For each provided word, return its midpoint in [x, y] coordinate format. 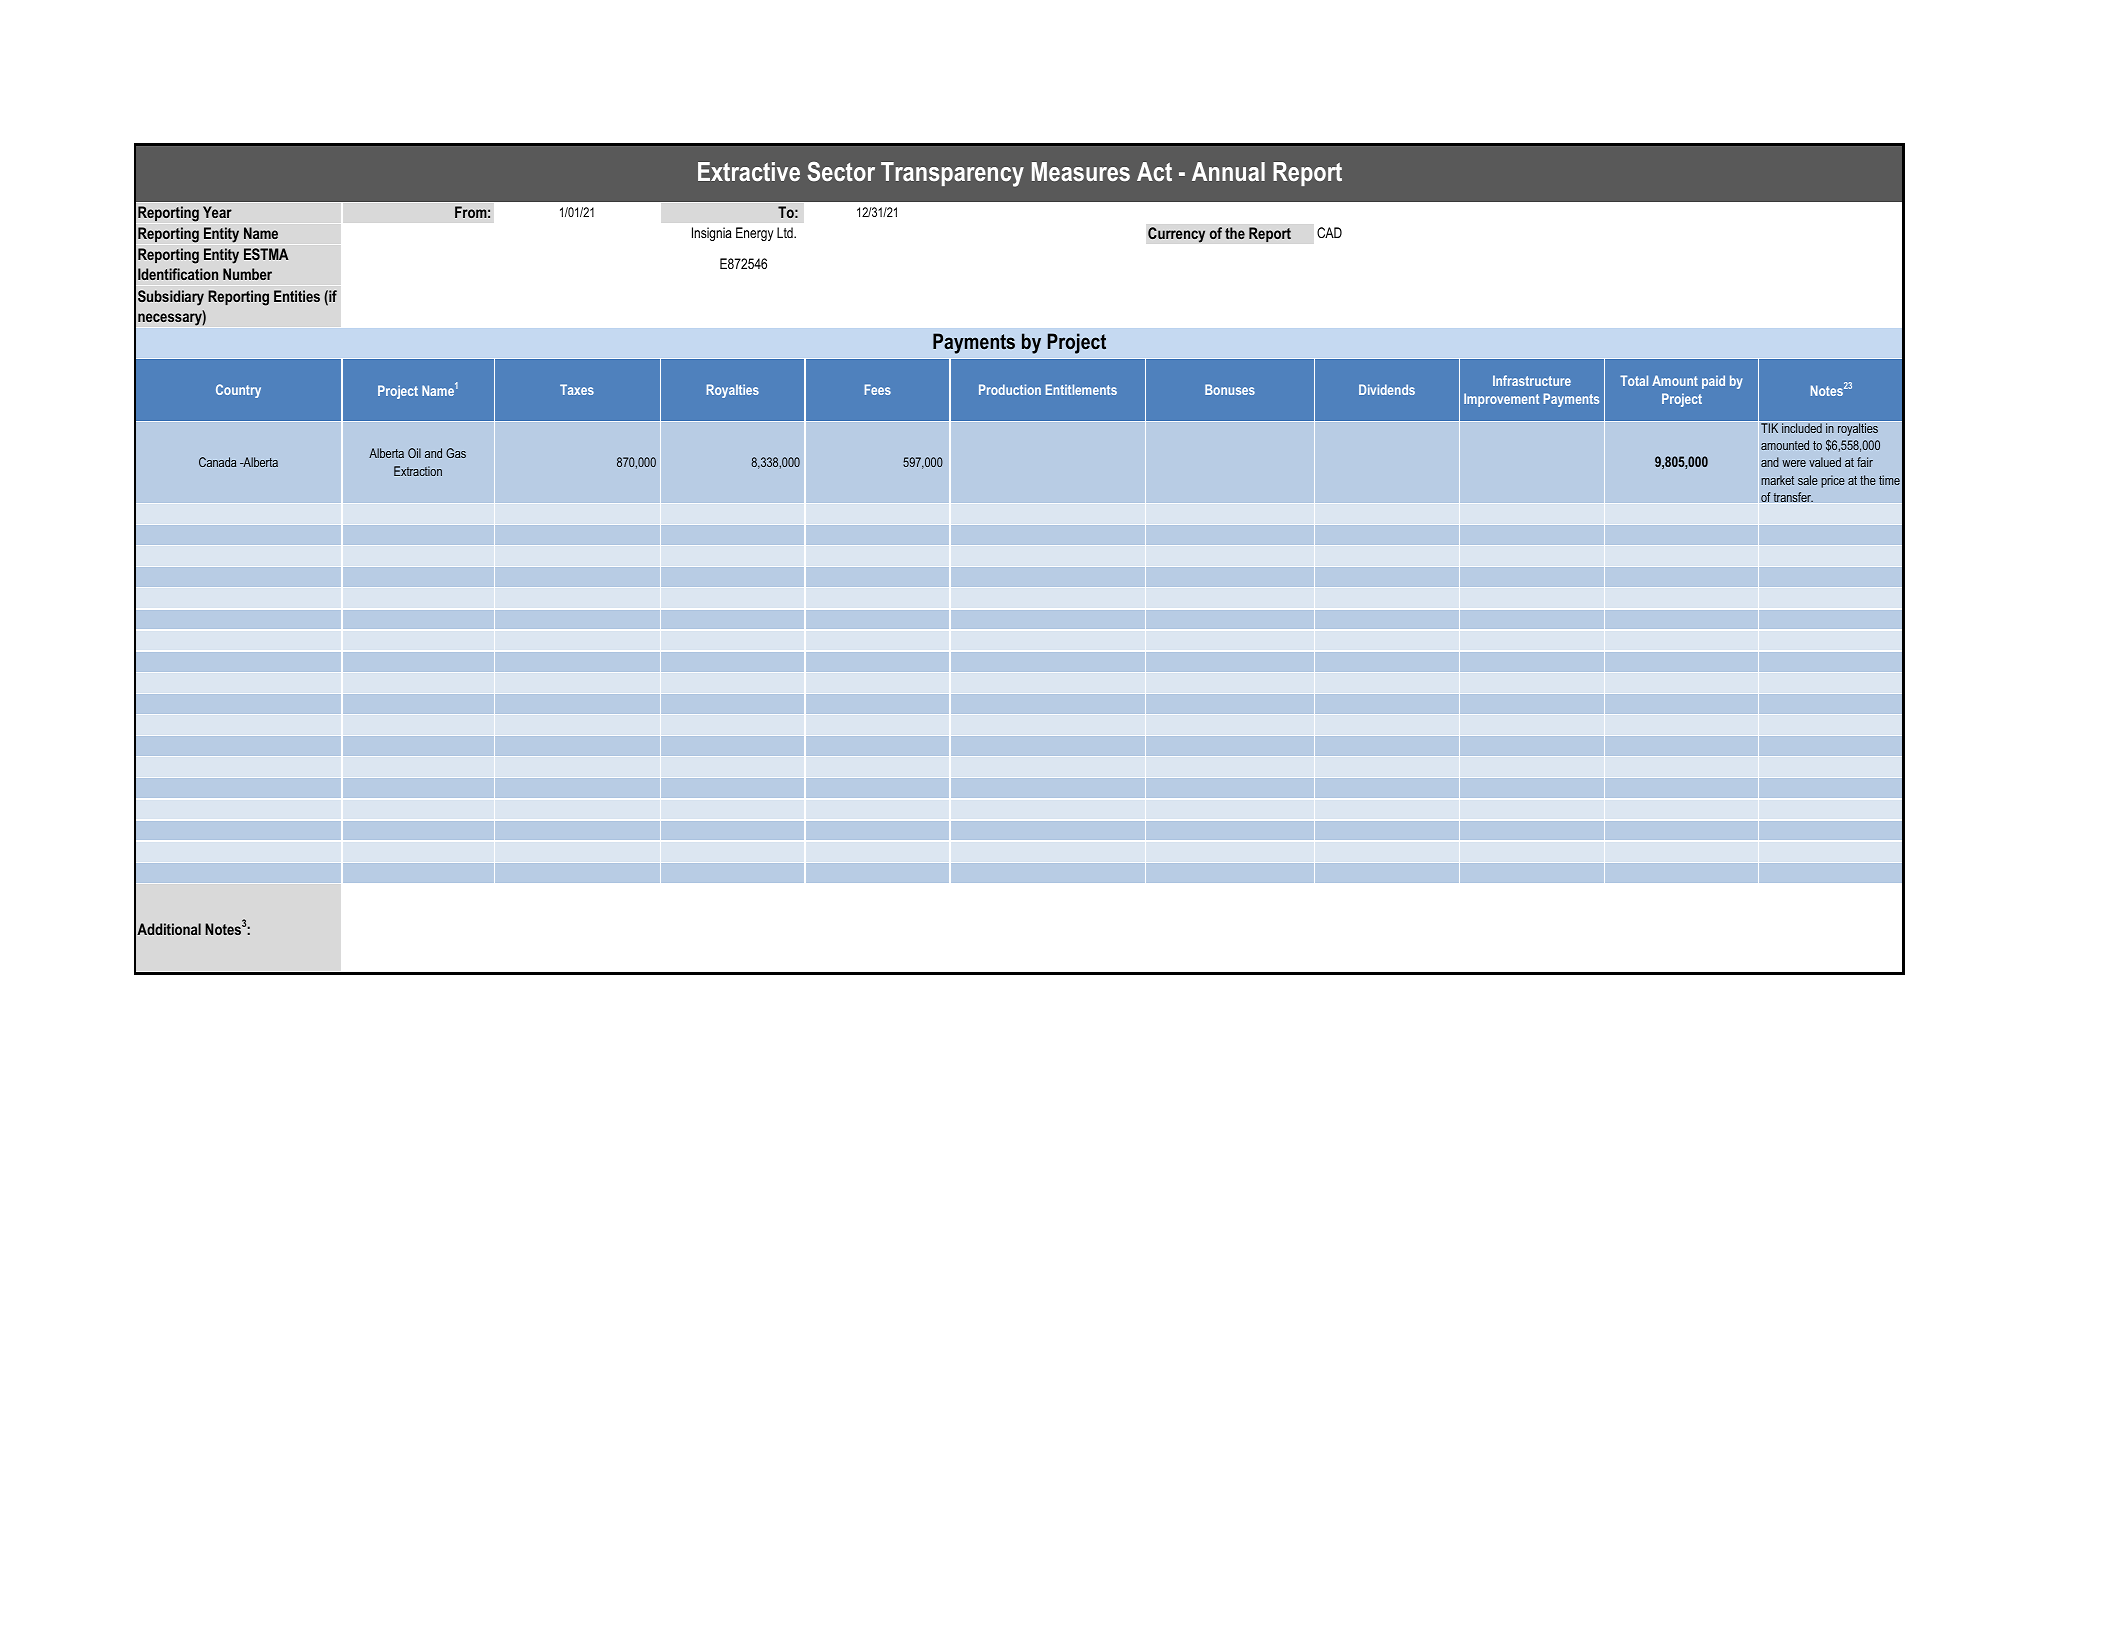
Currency [1177, 235]
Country [238, 391]
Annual [1228, 171]
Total [1634, 380]
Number [247, 274]
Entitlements [1081, 389]
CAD [1329, 232]
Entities [297, 296]
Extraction [418, 471]
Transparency [952, 174]
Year [217, 212]
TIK [1770, 427]
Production [1010, 389]
